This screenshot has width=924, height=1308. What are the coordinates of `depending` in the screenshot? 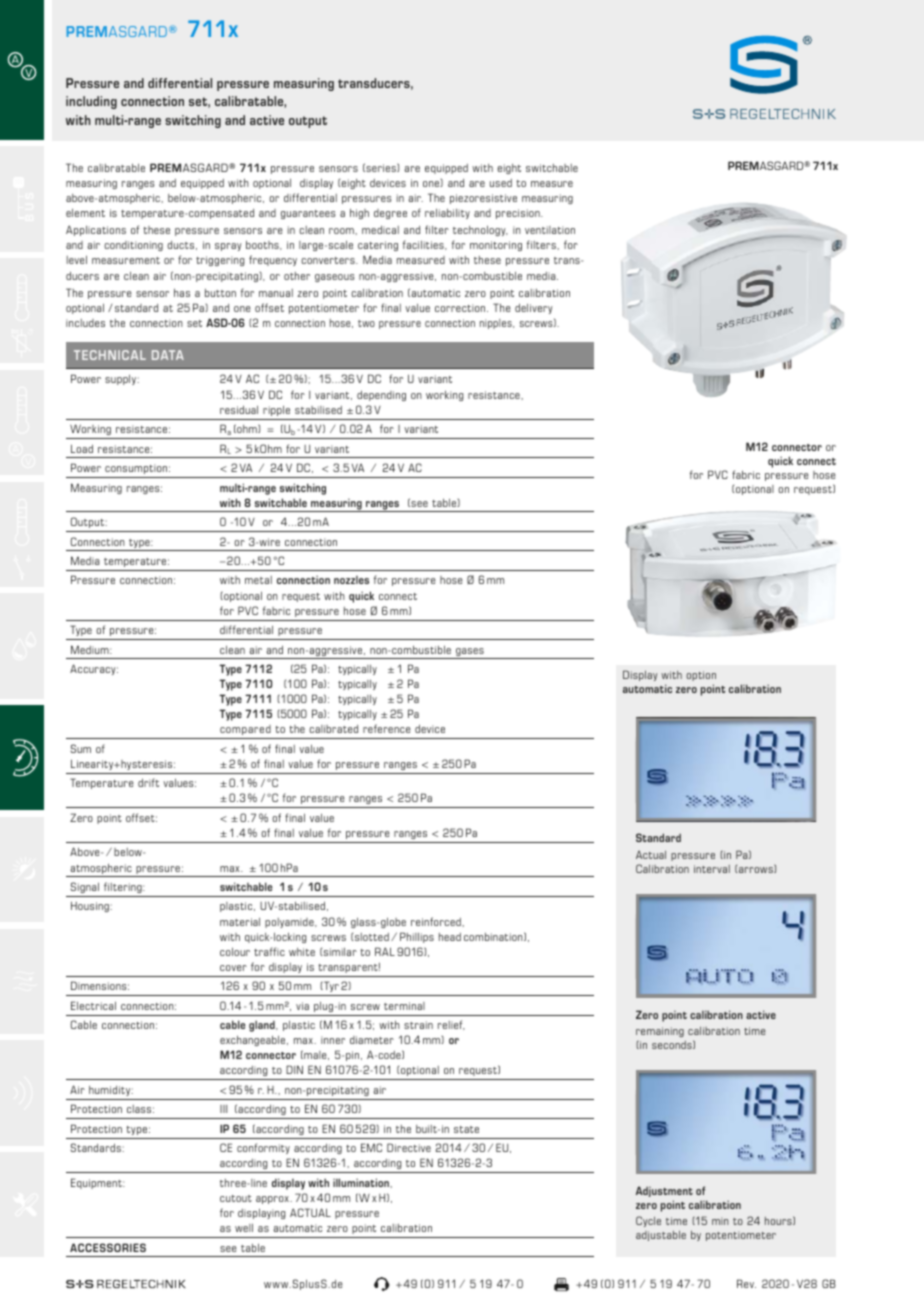 It's located at (381, 396).
